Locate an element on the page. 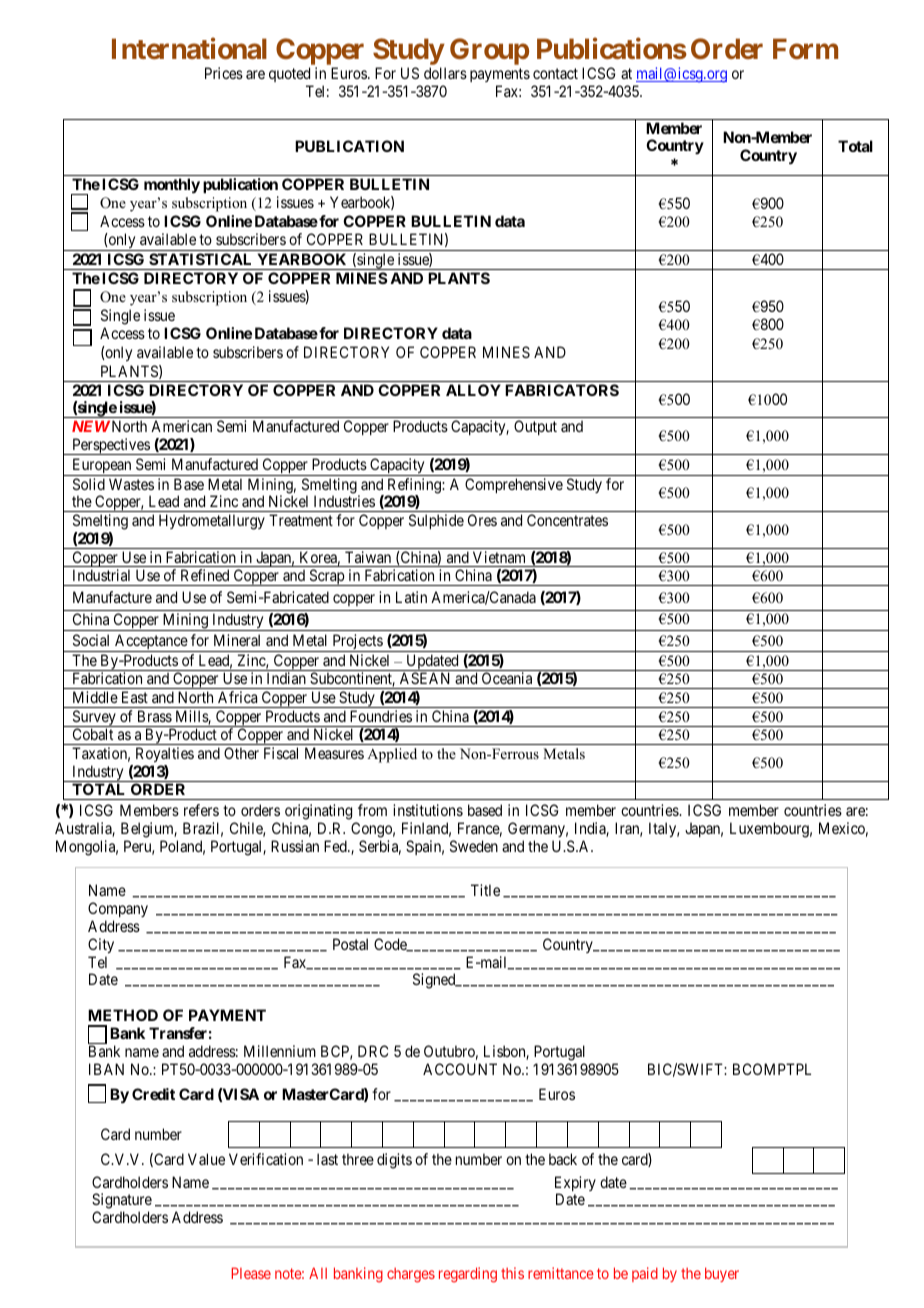 The width and height of the document is (924, 1308). regarding is located at coordinates (468, 1275).
